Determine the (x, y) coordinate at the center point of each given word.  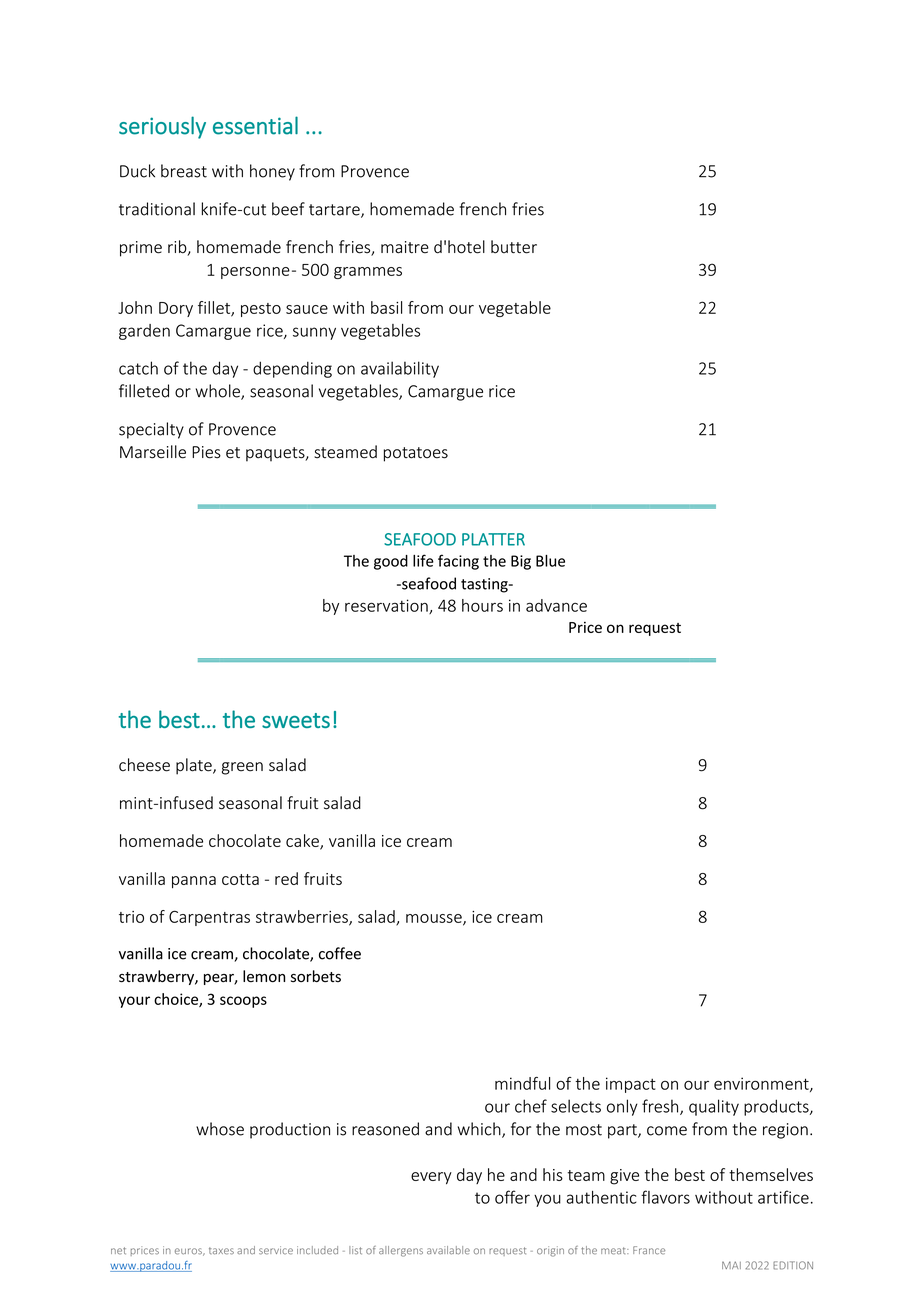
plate (195, 766)
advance (556, 605)
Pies (206, 452)
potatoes (416, 454)
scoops (243, 1002)
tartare (335, 211)
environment (762, 1084)
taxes (221, 1251)
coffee (340, 953)
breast (184, 171)
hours (482, 605)
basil (386, 307)
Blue (550, 561)
